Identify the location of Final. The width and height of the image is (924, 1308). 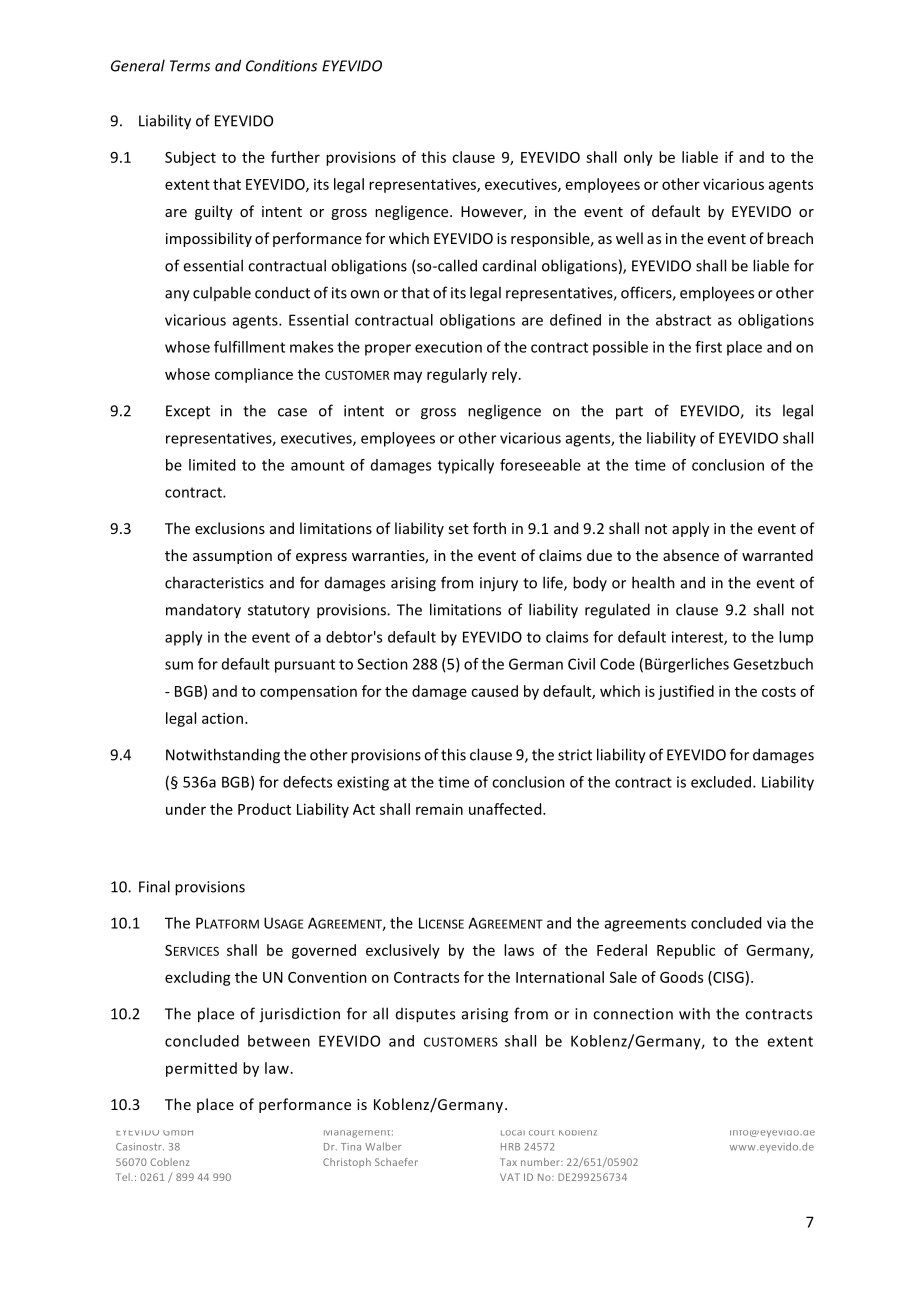
(154, 886).
